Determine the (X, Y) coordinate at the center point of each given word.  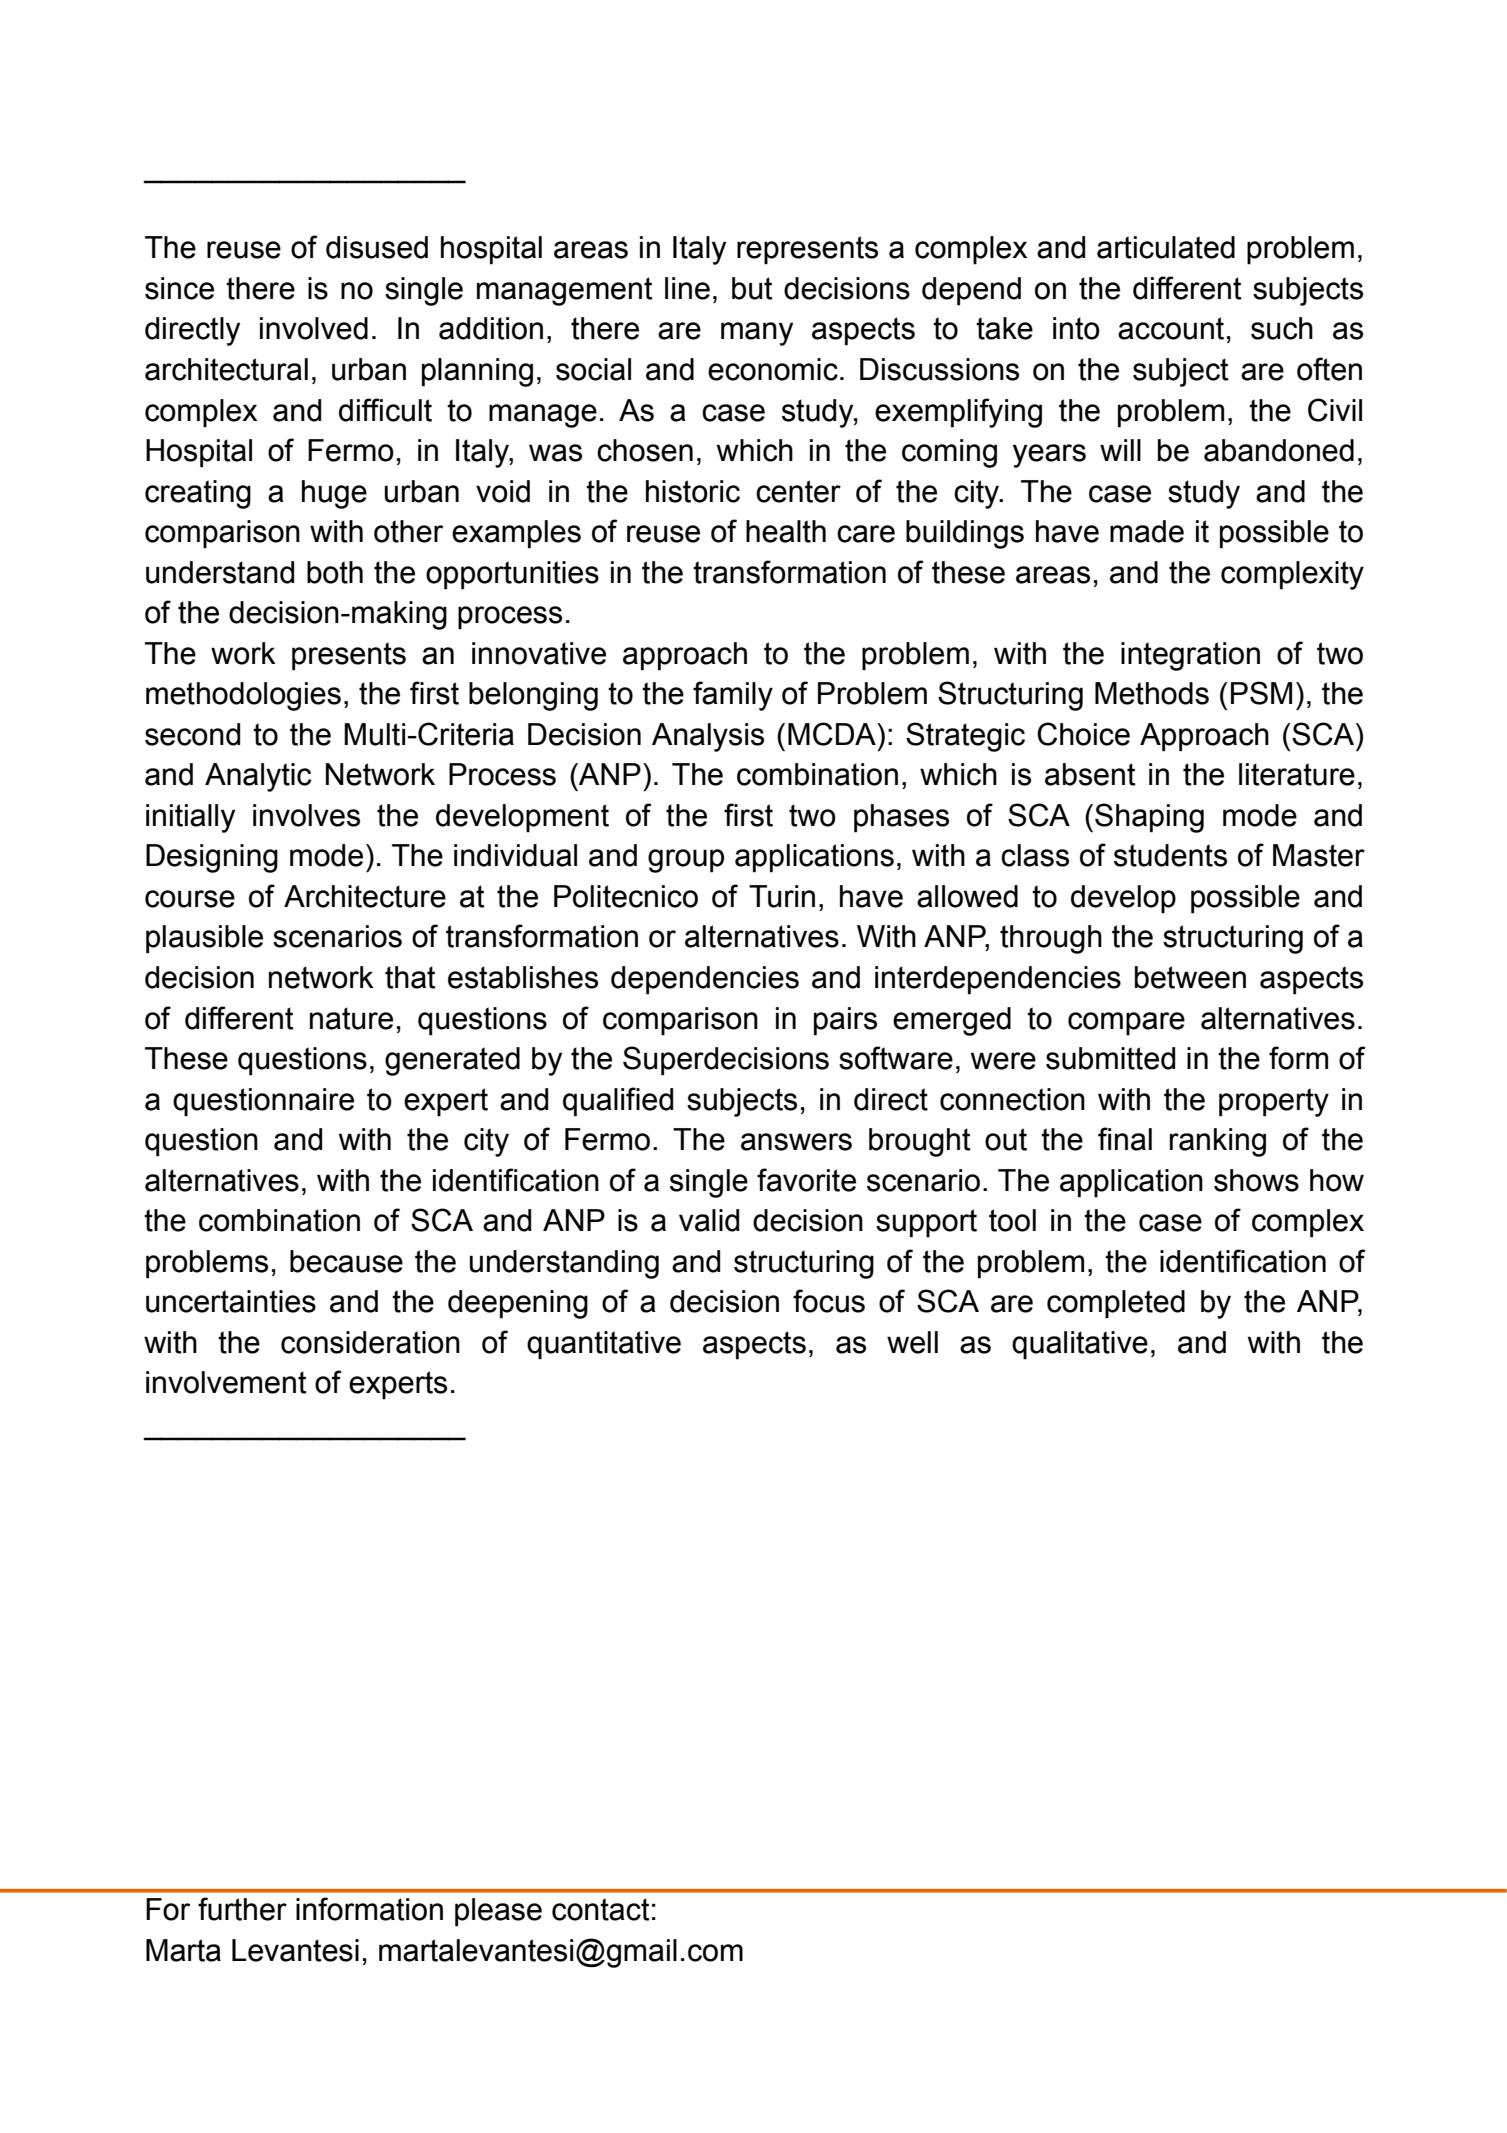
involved (314, 328)
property (1274, 1102)
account (1171, 328)
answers (796, 1142)
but (752, 288)
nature (351, 1018)
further (242, 1909)
